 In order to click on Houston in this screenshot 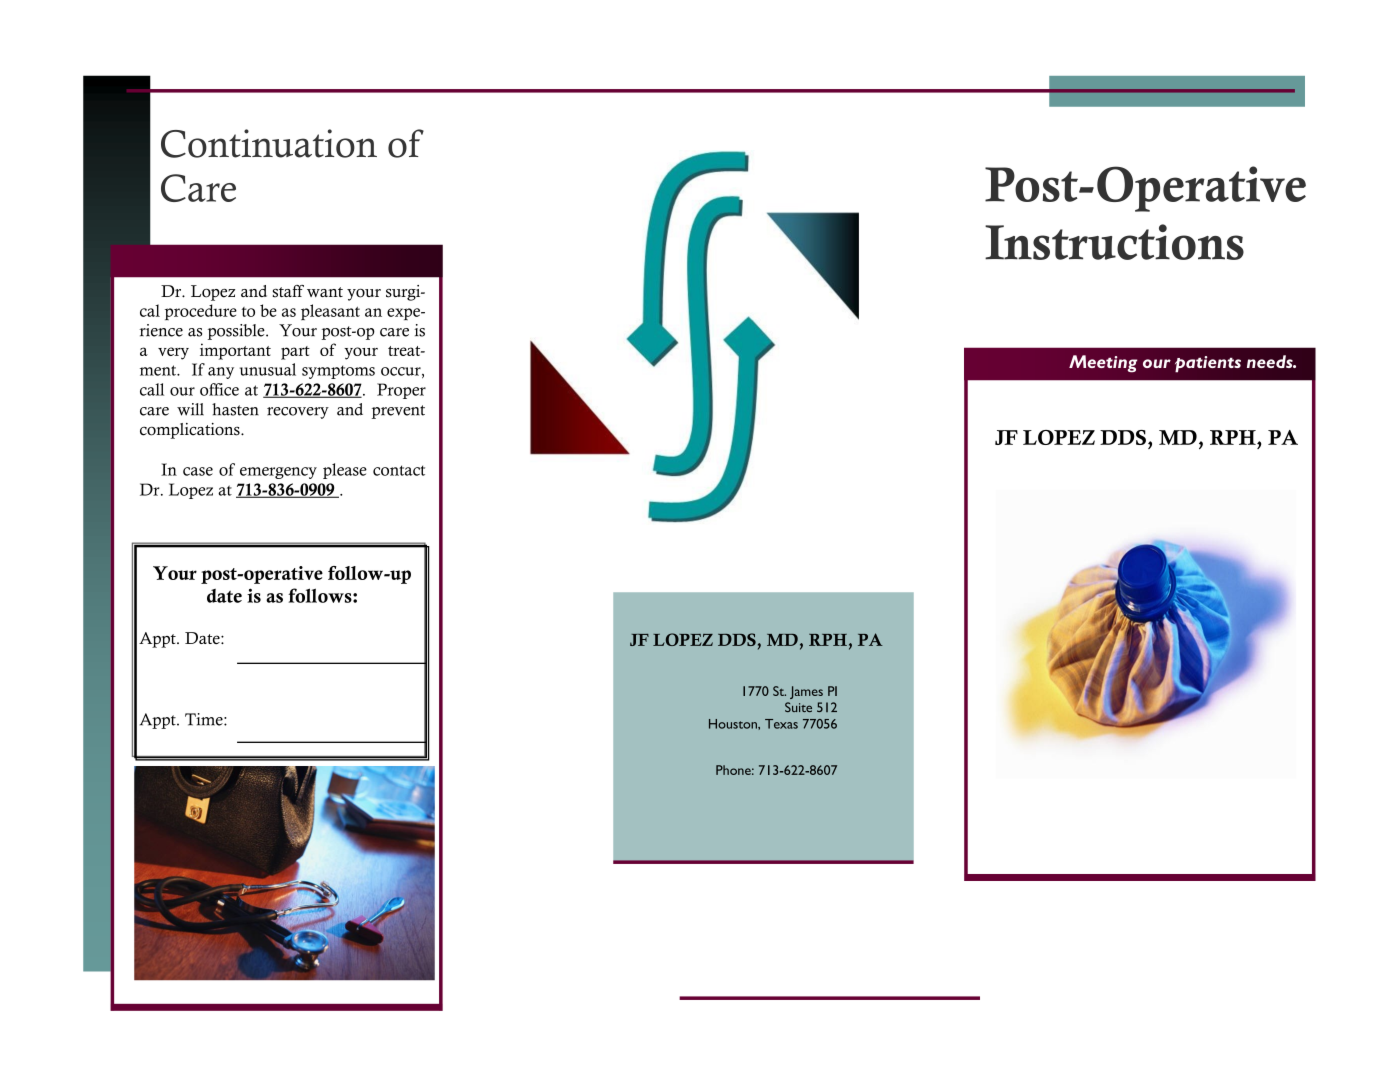, I will do `click(734, 724)`.
